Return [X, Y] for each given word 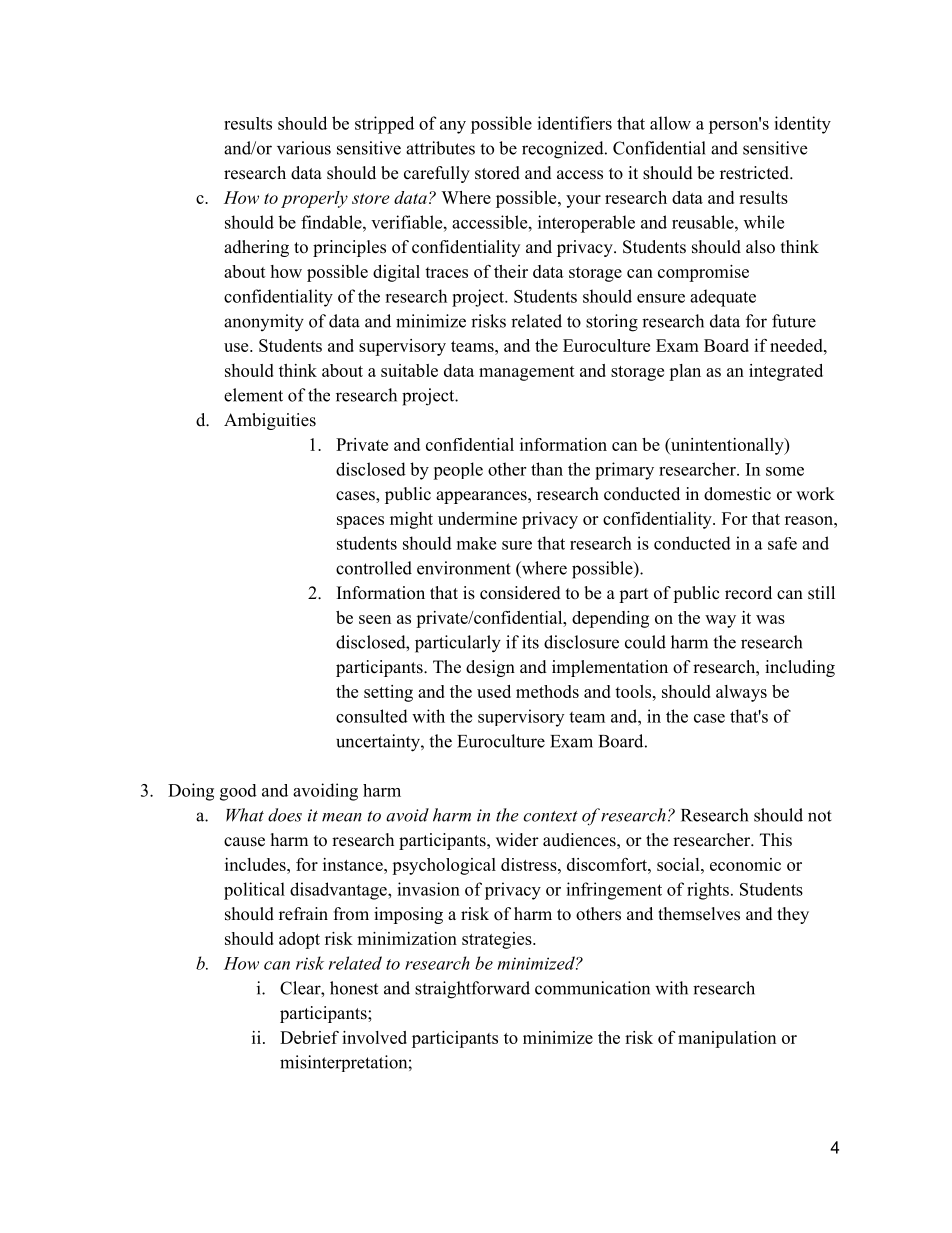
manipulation [727, 1039]
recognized [564, 150]
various [304, 148]
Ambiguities [270, 421]
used [494, 691]
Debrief [309, 1037]
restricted [755, 173]
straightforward [472, 990]
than [547, 469]
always [741, 693]
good [238, 792]
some [785, 471]
